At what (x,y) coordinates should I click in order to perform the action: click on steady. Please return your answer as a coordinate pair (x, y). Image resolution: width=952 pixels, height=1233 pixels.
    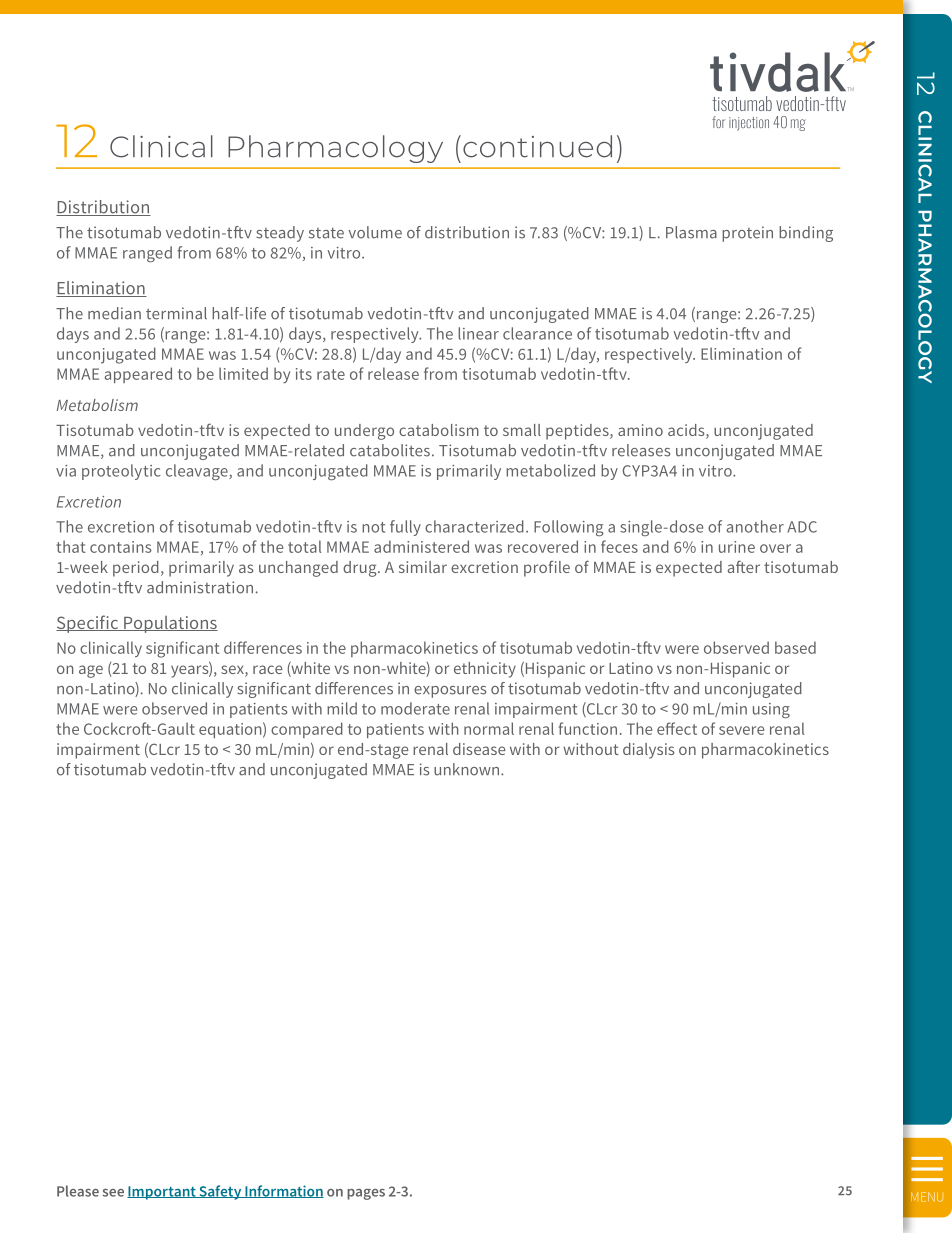
    Looking at the image, I should click on (280, 234).
